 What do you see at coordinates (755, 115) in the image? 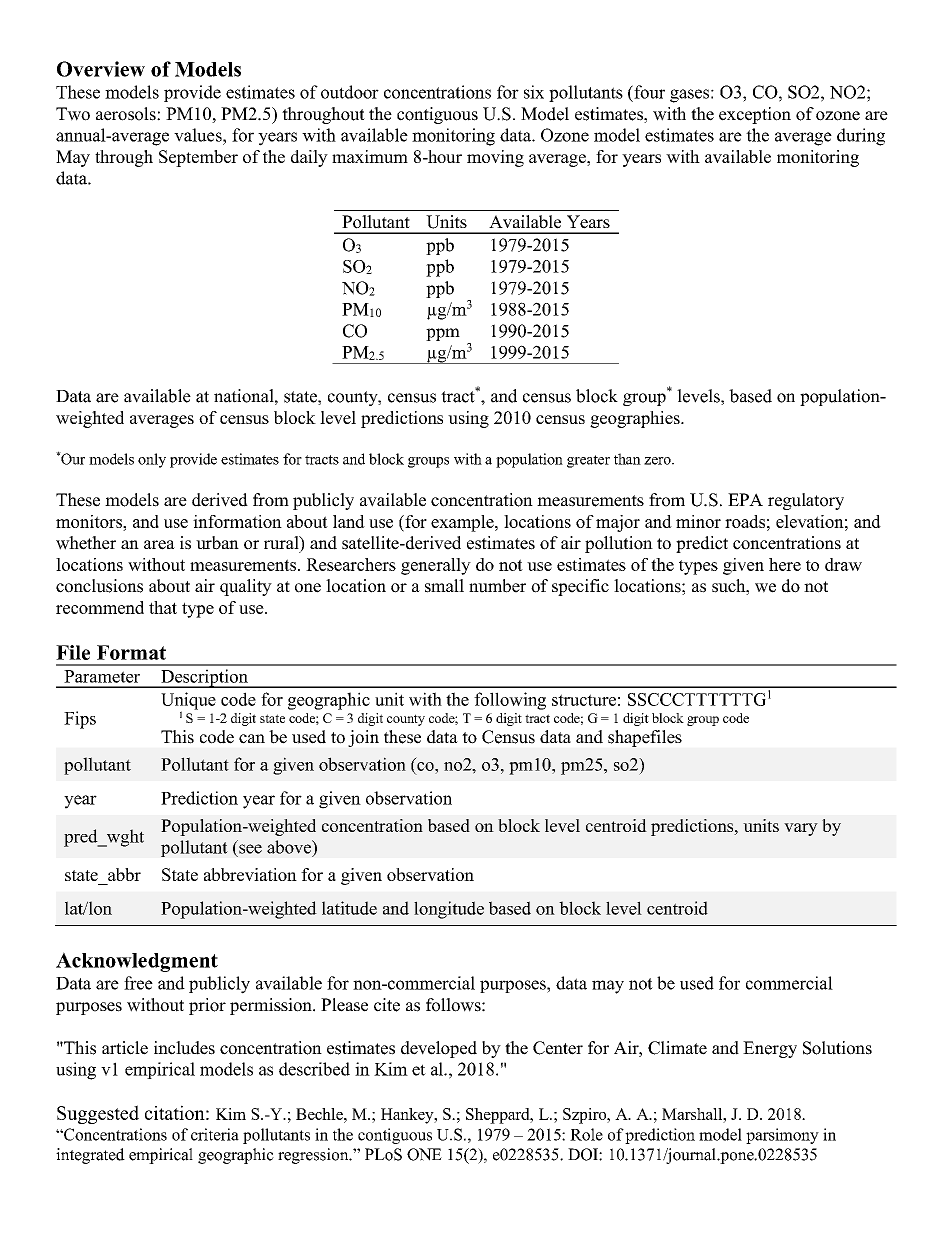
I see `exception` at bounding box center [755, 115].
